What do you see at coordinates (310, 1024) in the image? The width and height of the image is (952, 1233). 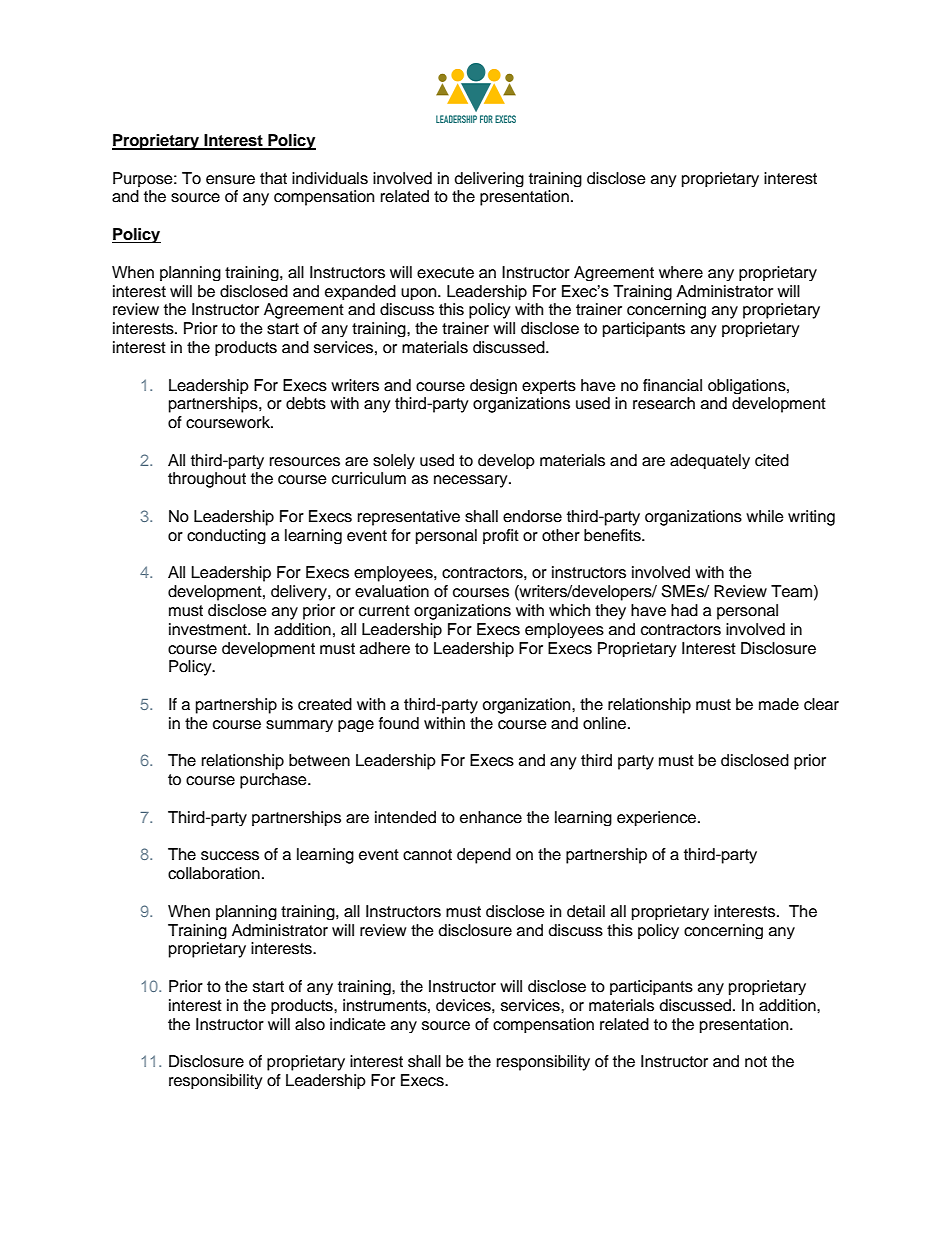 I see `also` at bounding box center [310, 1024].
